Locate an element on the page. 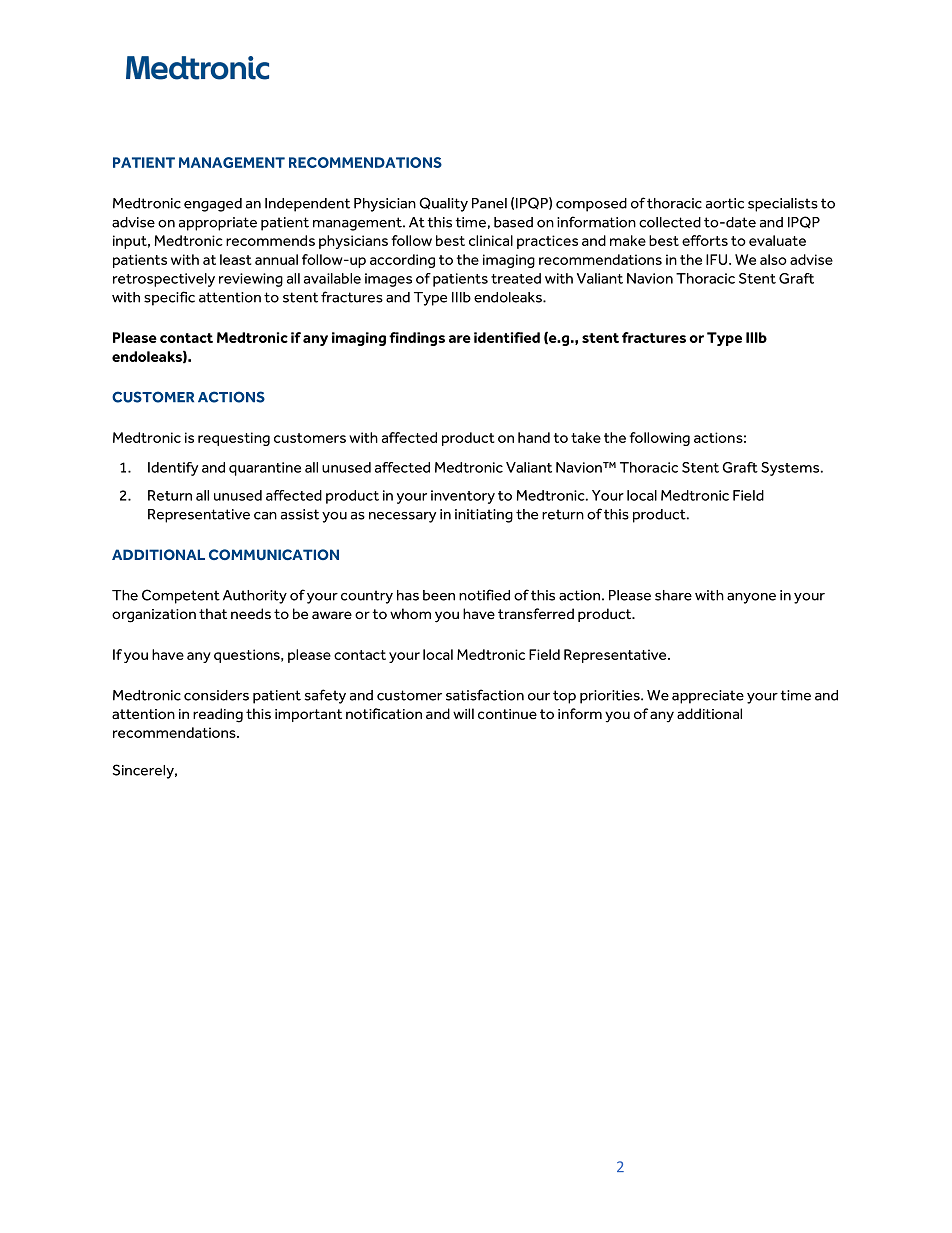 Image resolution: width=952 pixels, height=1233 pixels. specific is located at coordinates (169, 298).
